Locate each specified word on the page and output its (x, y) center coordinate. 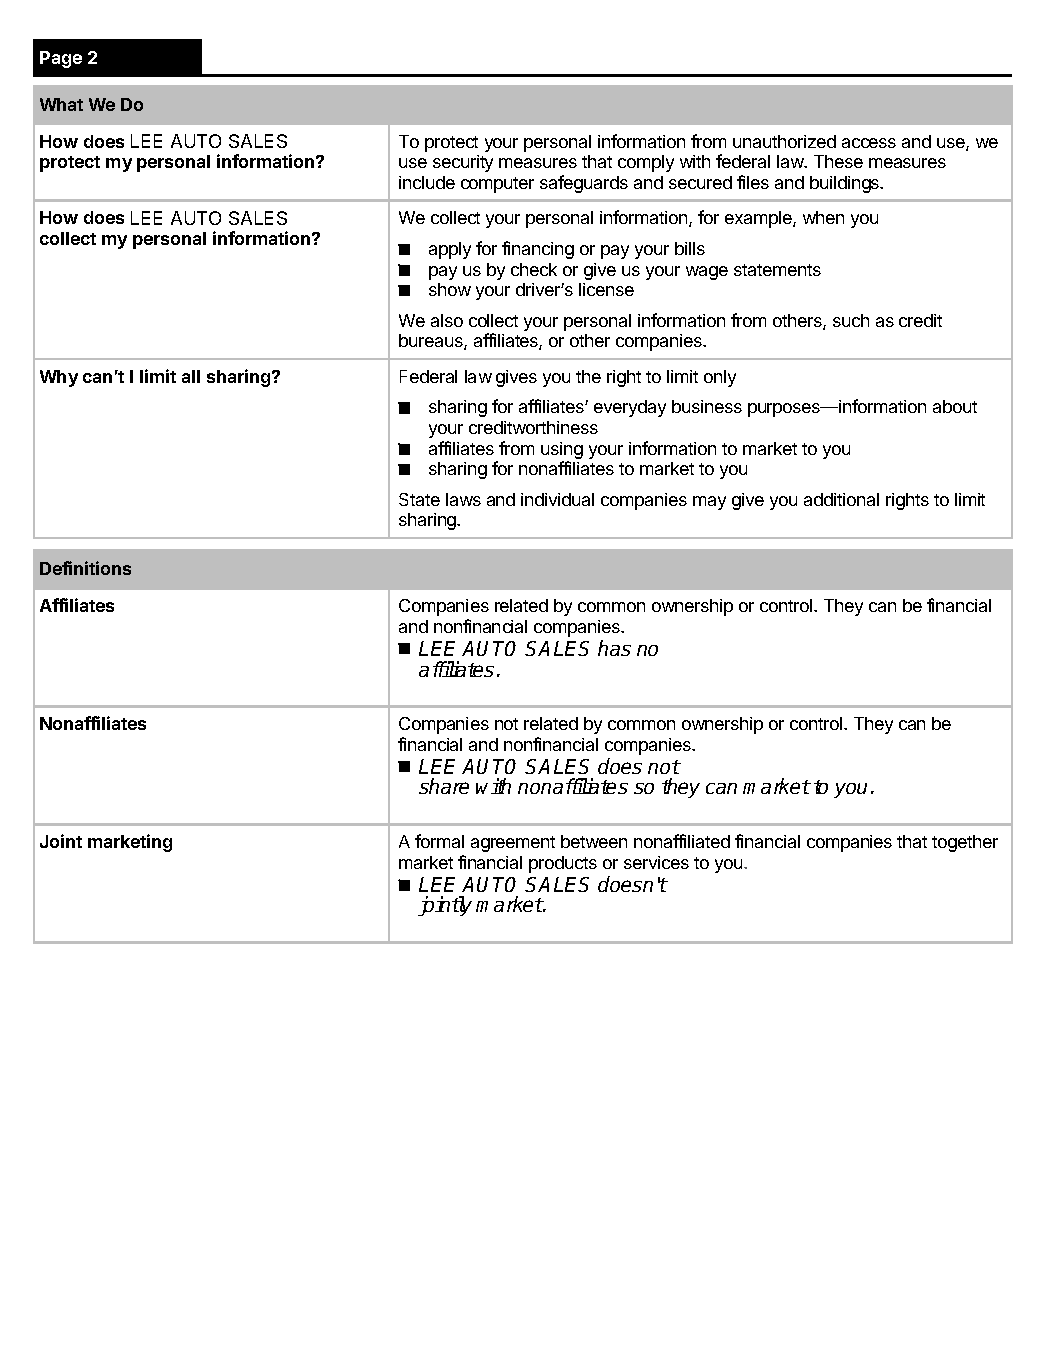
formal (439, 841)
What (61, 104)
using (562, 450)
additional (841, 499)
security (463, 163)
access (869, 143)
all (191, 376)
